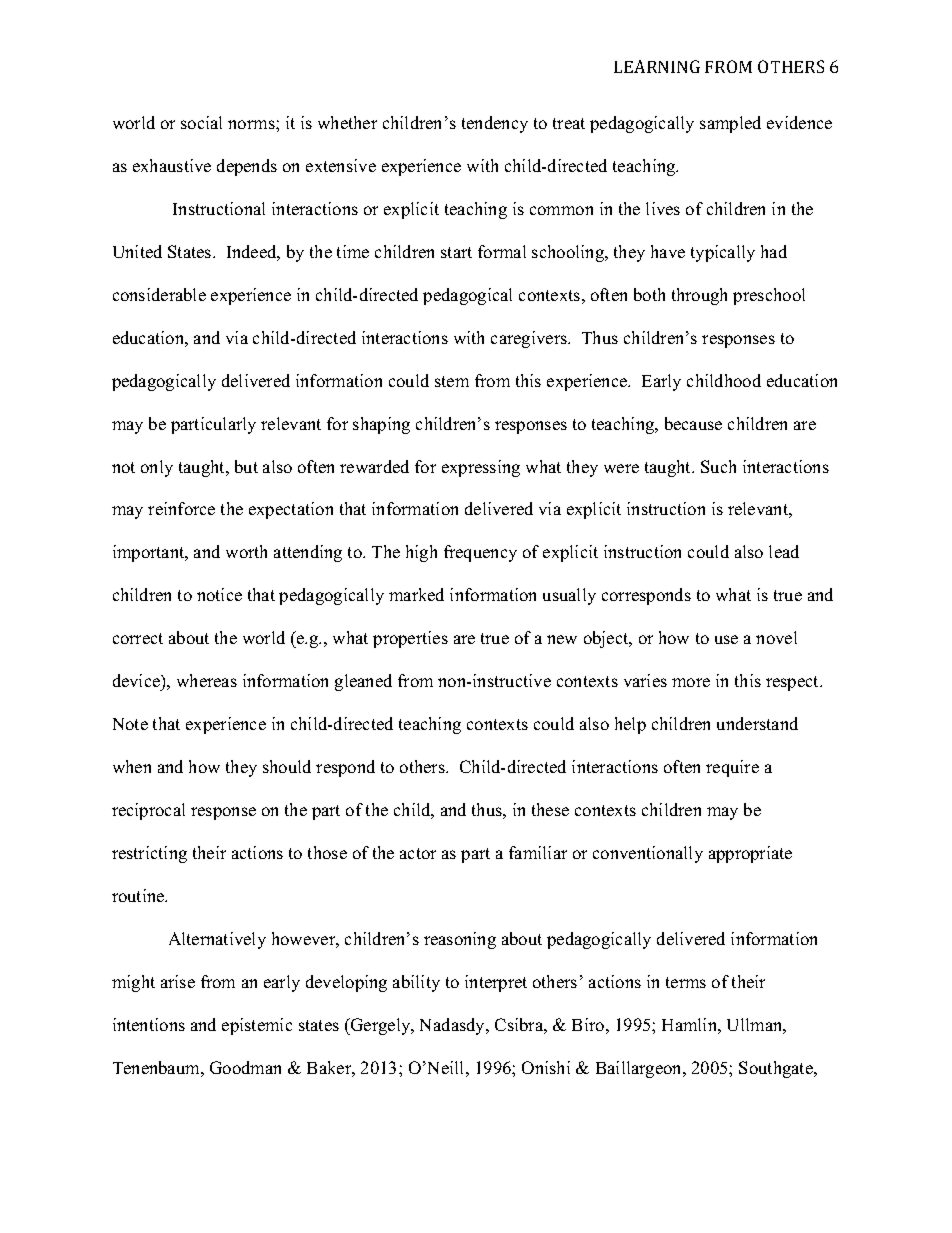 The width and height of the screenshot is (952, 1233). I want to click on appropriate, so click(750, 854).
